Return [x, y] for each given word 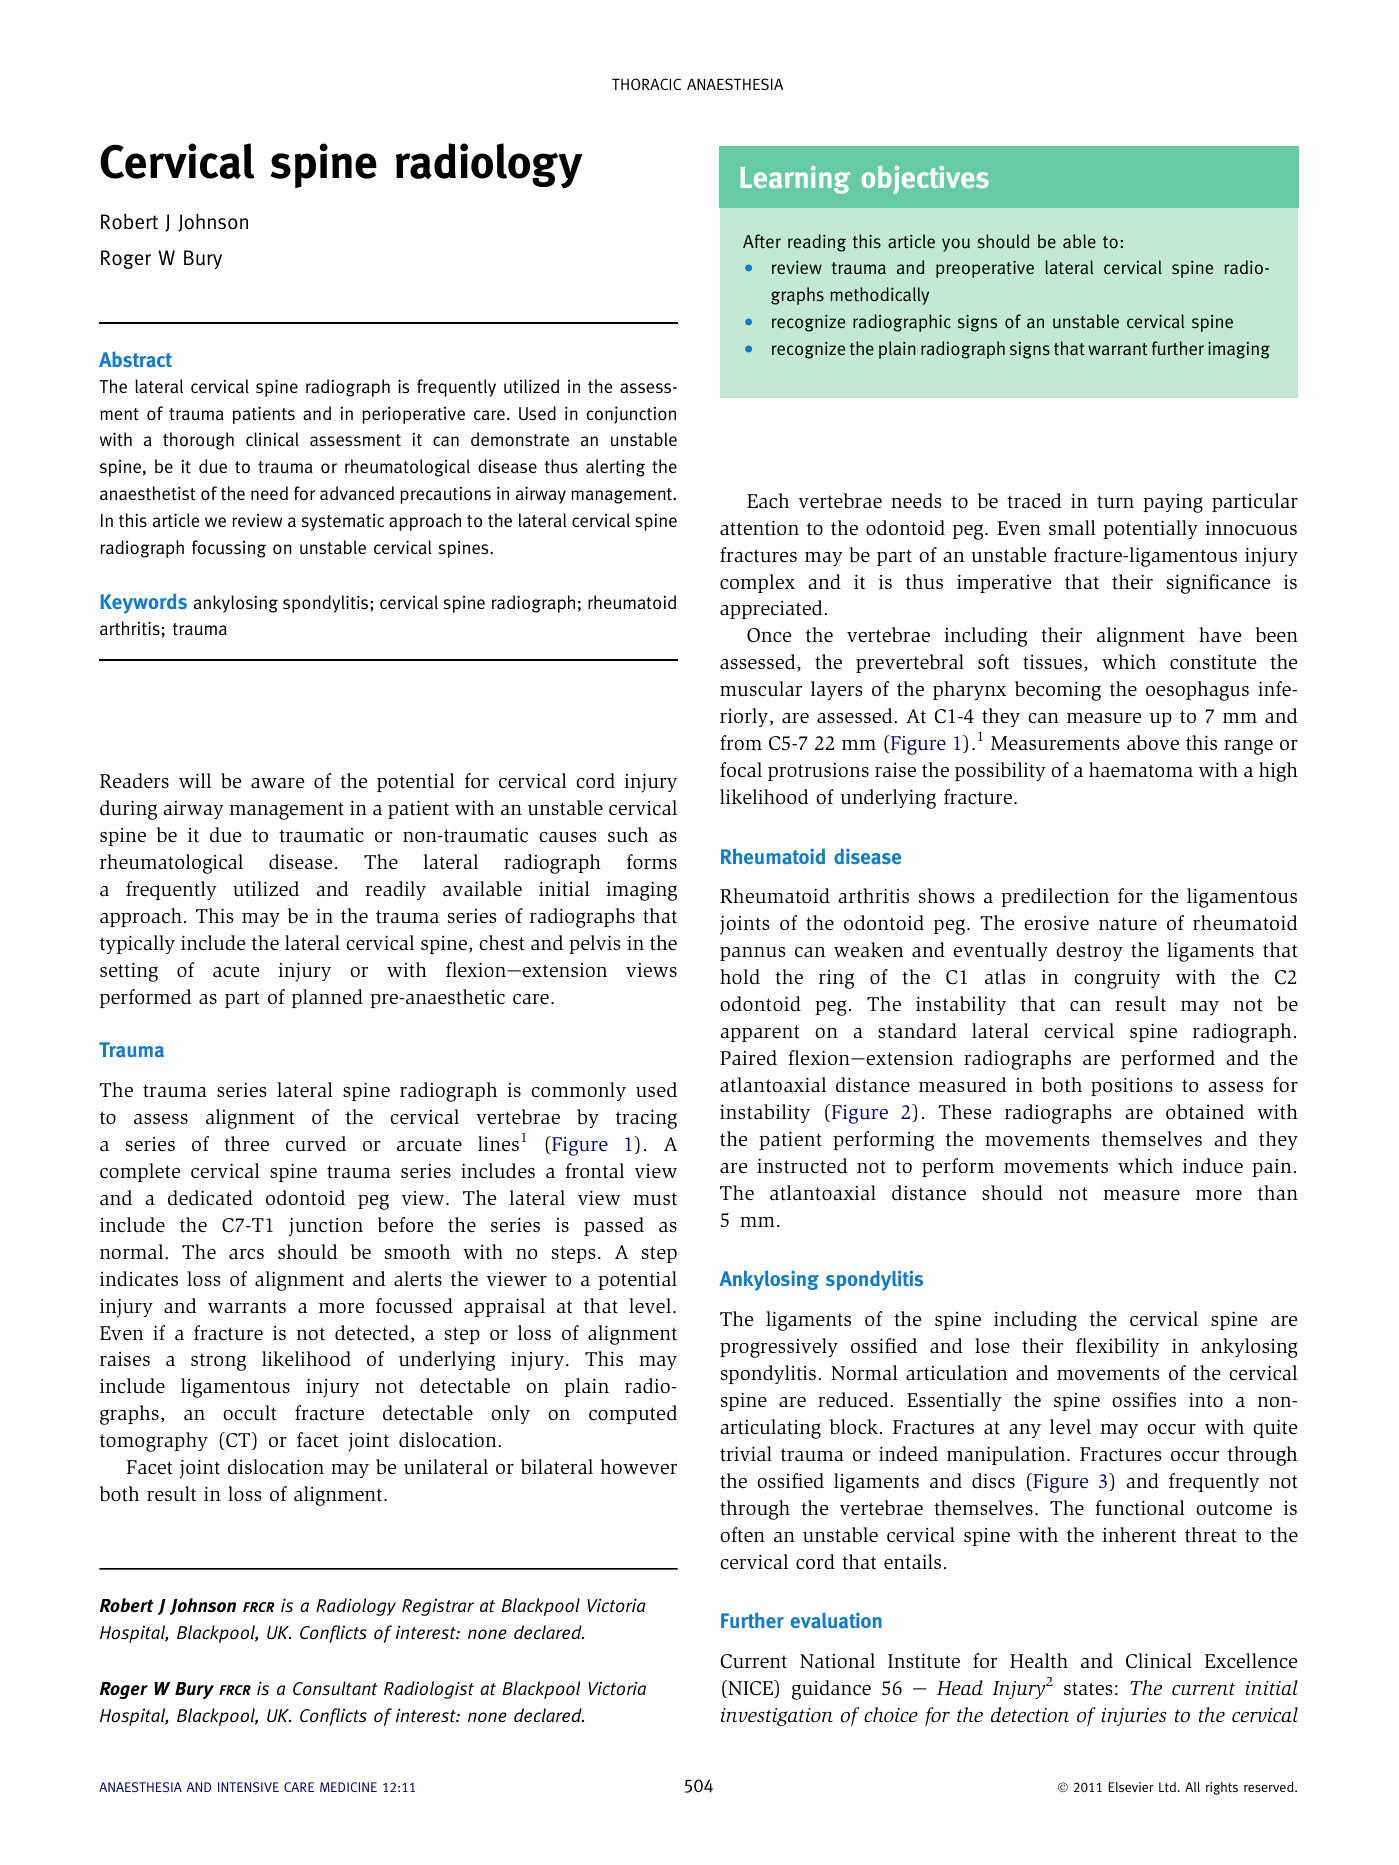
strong [218, 1362]
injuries [1133, 1717]
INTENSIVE [248, 1787]
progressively [779, 1348]
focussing [229, 549]
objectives [925, 180]
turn [1115, 502]
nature [1128, 924]
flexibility [1117, 1347]
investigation [777, 1717]
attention [759, 528]
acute [236, 971]
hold [740, 976]
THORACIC [646, 84]
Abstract [135, 359]
